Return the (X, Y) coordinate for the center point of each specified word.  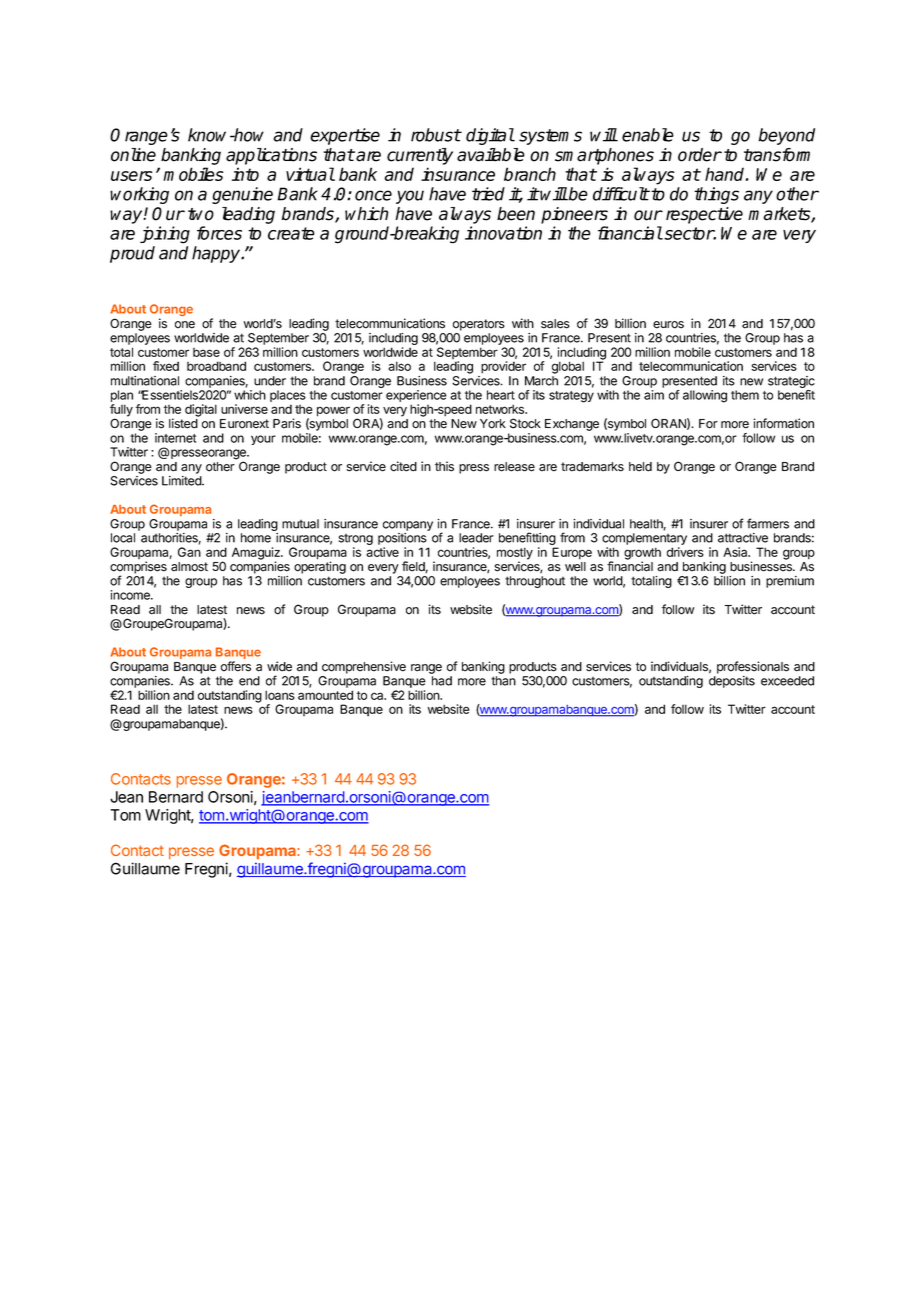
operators (479, 325)
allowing (705, 396)
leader (476, 538)
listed (183, 423)
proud (132, 254)
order (700, 155)
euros (668, 325)
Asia (736, 552)
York (493, 424)
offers (236, 666)
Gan (189, 552)
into (245, 174)
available (491, 155)
